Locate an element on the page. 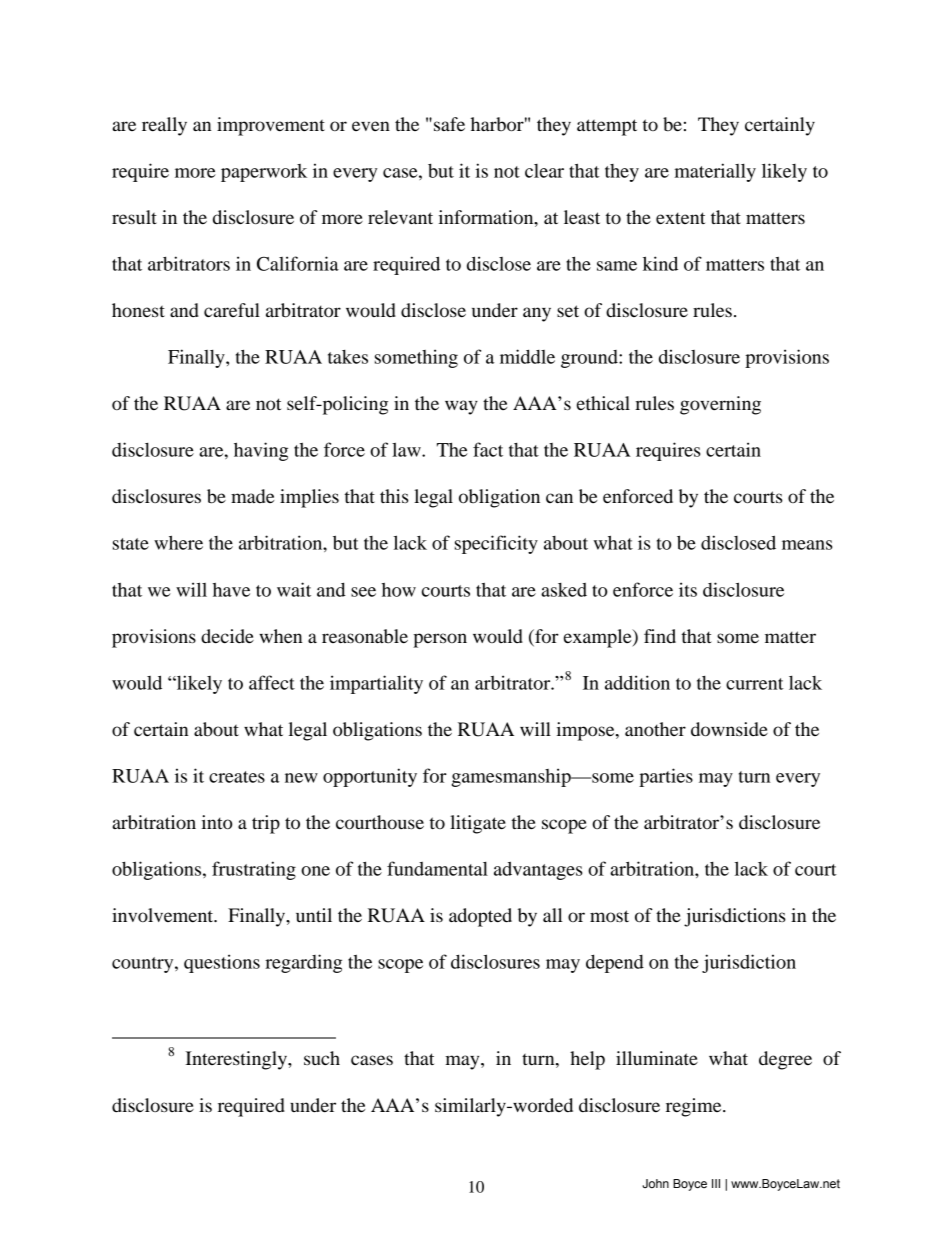  materially is located at coordinates (715, 172).
